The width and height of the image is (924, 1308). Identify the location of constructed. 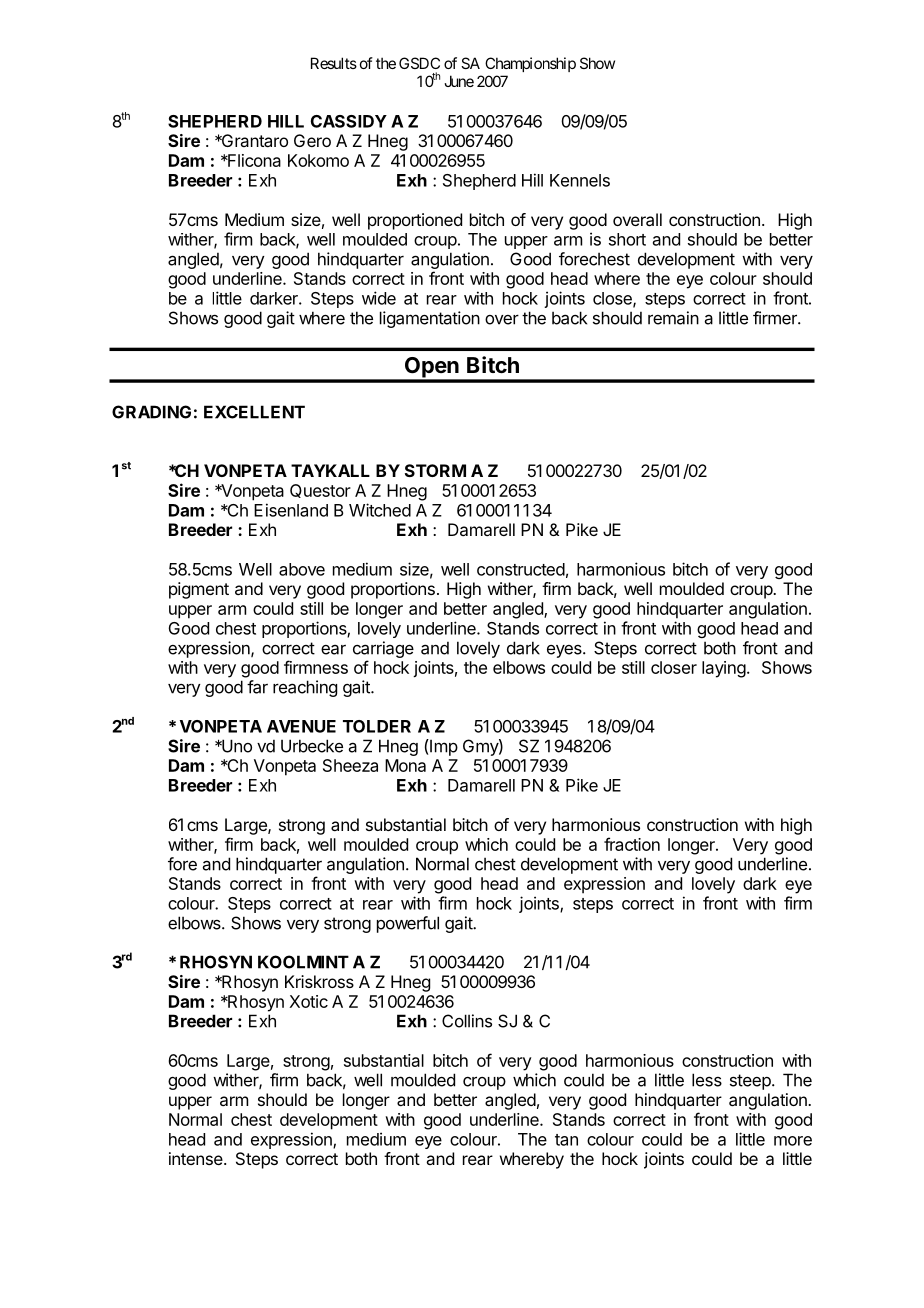
(521, 569).
